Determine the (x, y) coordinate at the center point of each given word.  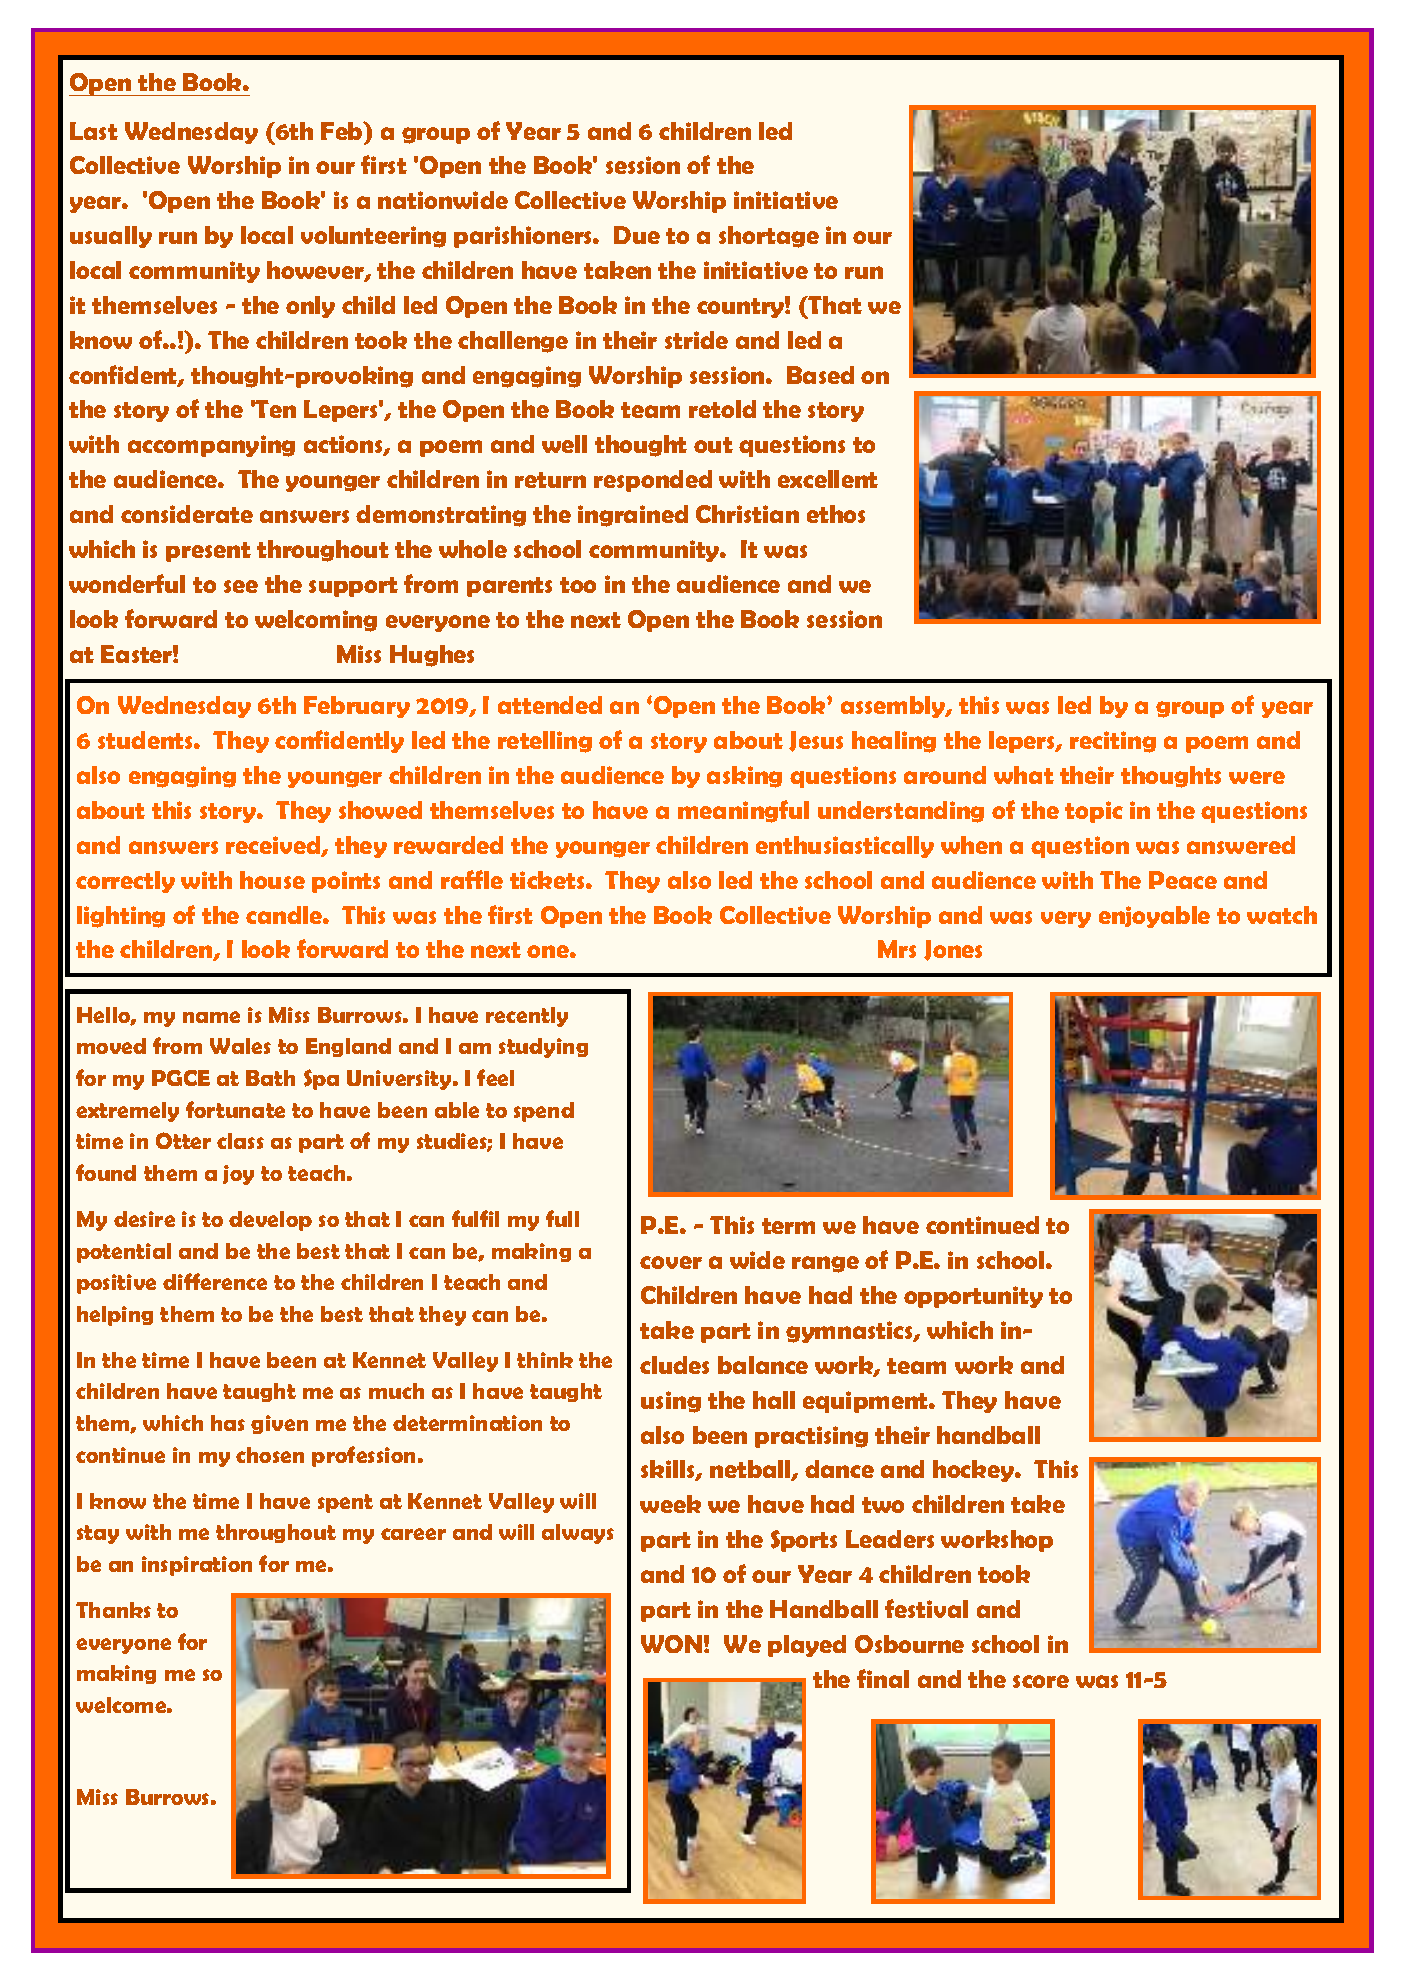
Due (637, 235)
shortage (769, 237)
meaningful (743, 811)
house (272, 880)
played (807, 1646)
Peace (1183, 880)
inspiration (197, 1566)
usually (111, 237)
